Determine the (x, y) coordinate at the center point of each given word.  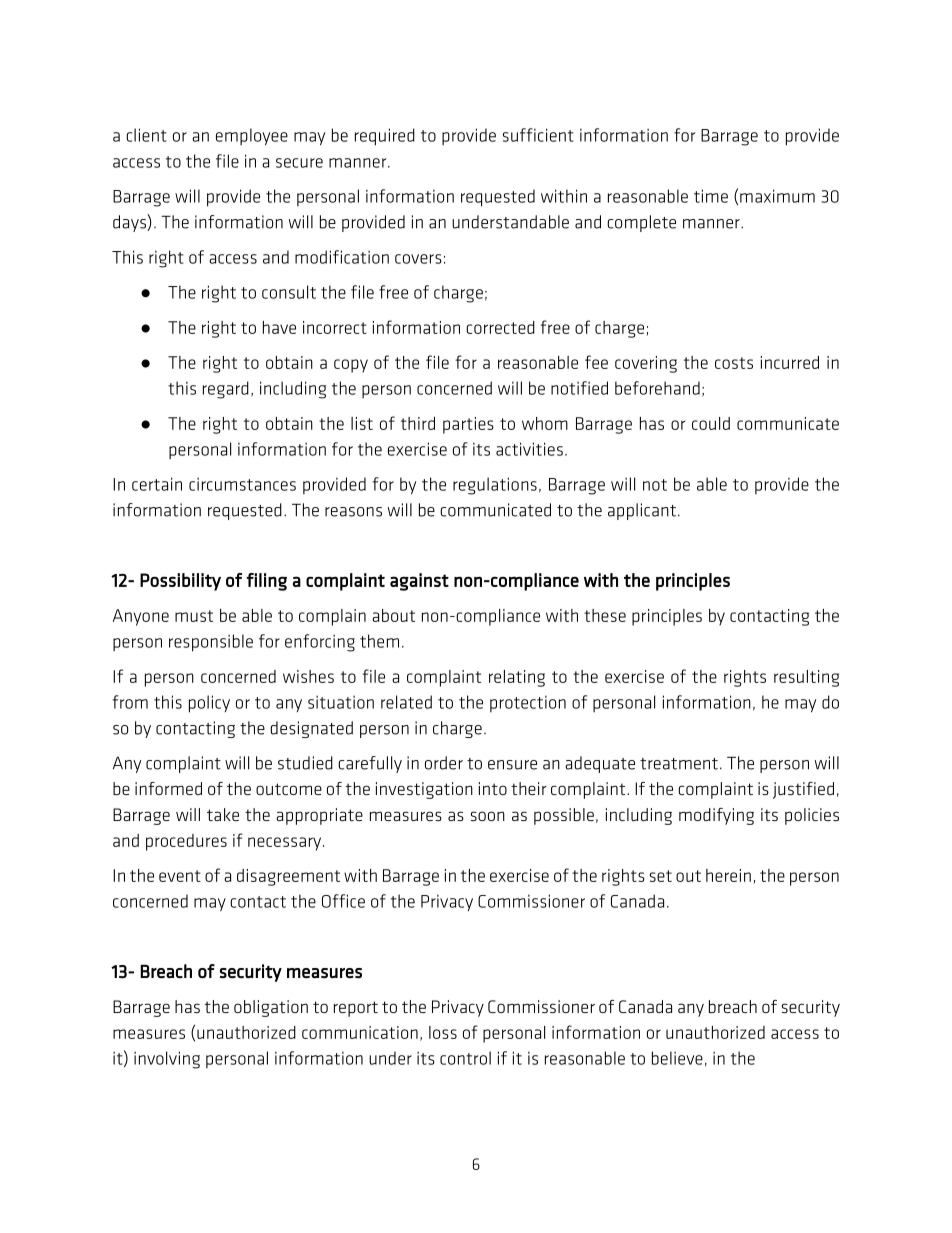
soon (488, 816)
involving (167, 1060)
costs (734, 363)
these (605, 615)
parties (468, 425)
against (419, 582)
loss (443, 1032)
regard (226, 390)
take (223, 814)
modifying (716, 816)
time (711, 196)
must (194, 616)
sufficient (538, 135)
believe (677, 1058)
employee (252, 136)
